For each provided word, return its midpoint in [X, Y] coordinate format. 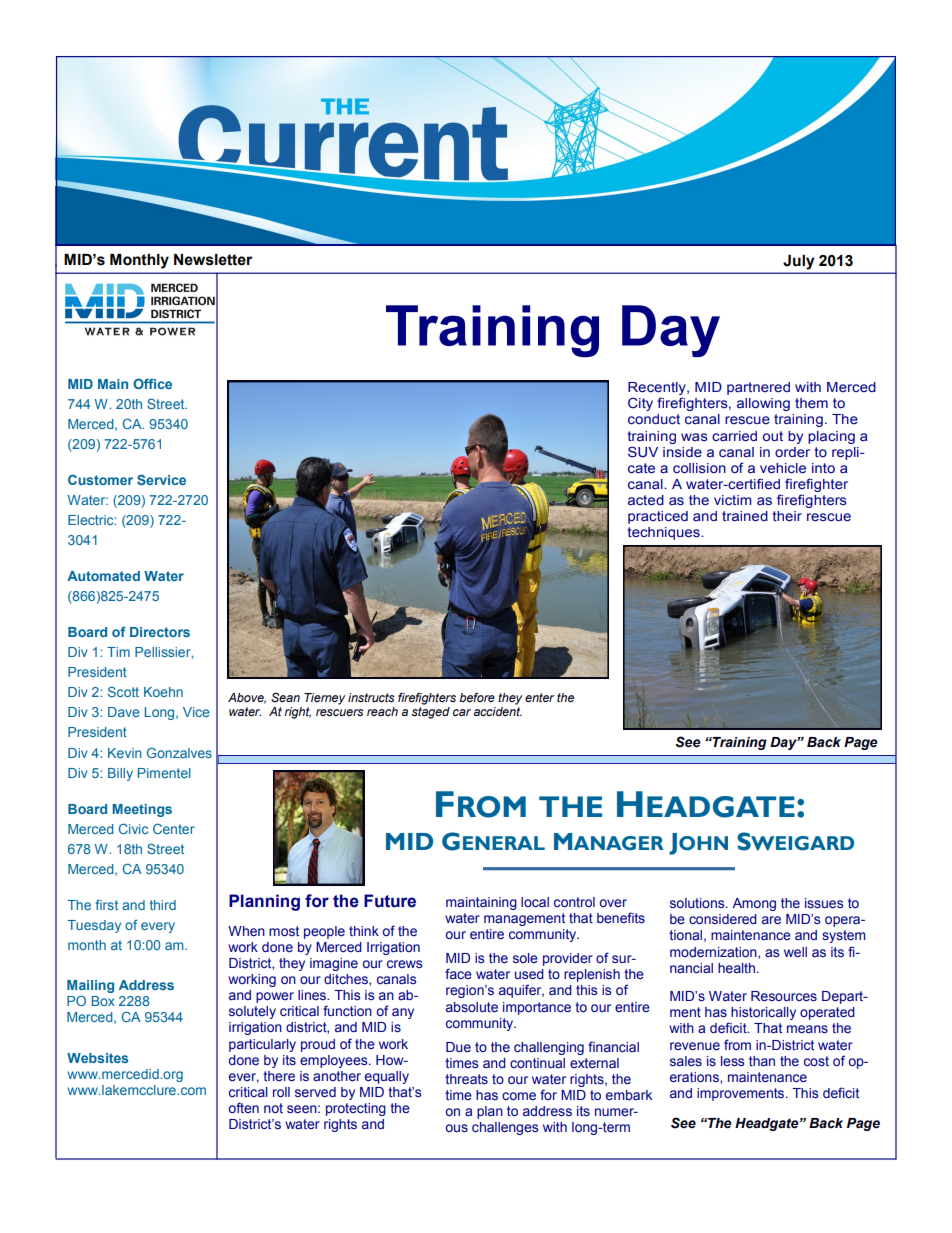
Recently [658, 390]
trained [745, 516]
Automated [103, 576]
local [535, 902]
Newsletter [213, 260]
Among [754, 904]
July [799, 262]
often [244, 1107]
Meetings [142, 810]
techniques [664, 533]
